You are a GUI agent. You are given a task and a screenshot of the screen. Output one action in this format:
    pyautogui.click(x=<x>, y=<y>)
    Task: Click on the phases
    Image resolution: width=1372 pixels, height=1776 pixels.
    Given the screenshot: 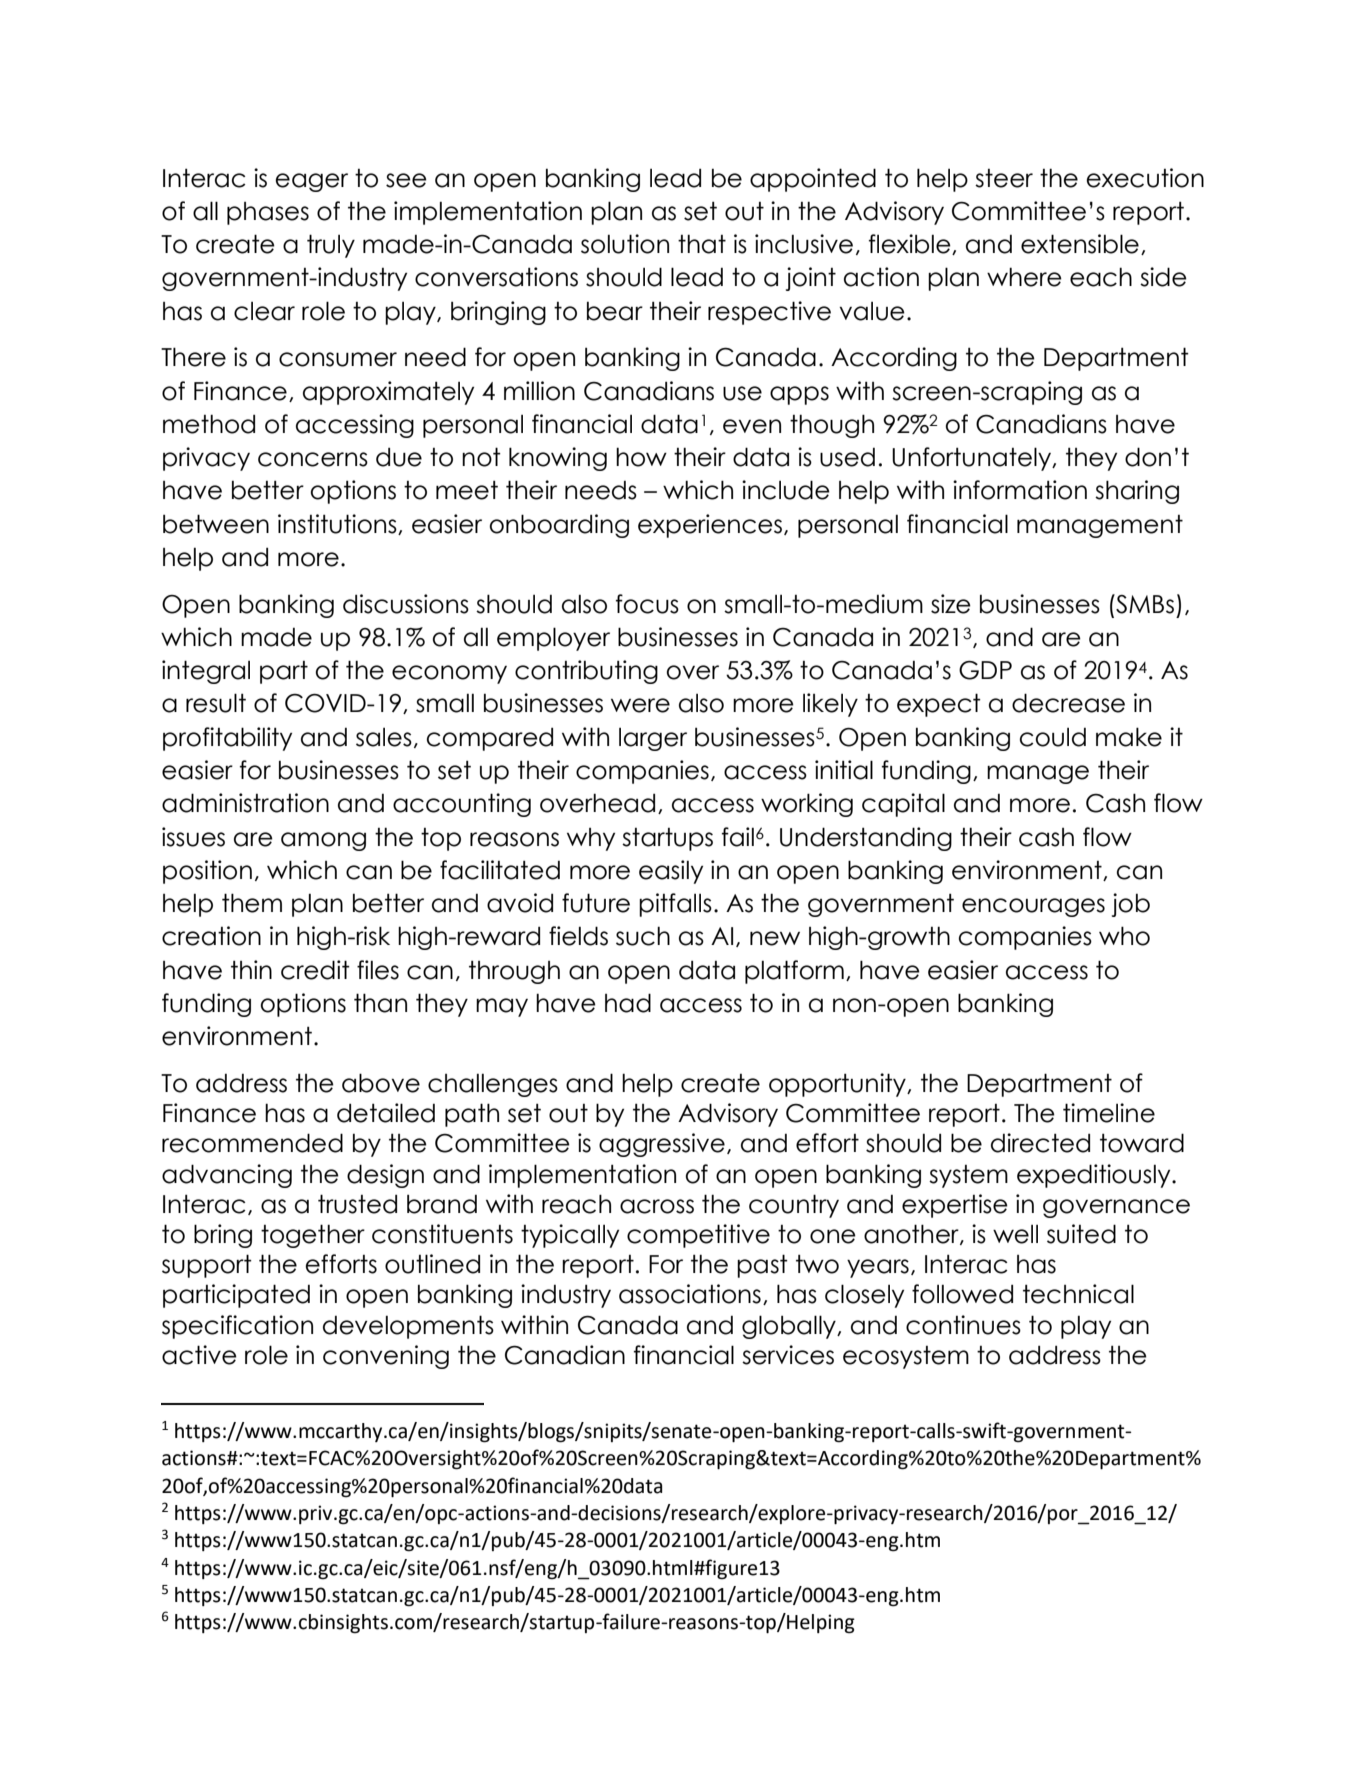 What is the action you would take?
    pyautogui.click(x=268, y=213)
